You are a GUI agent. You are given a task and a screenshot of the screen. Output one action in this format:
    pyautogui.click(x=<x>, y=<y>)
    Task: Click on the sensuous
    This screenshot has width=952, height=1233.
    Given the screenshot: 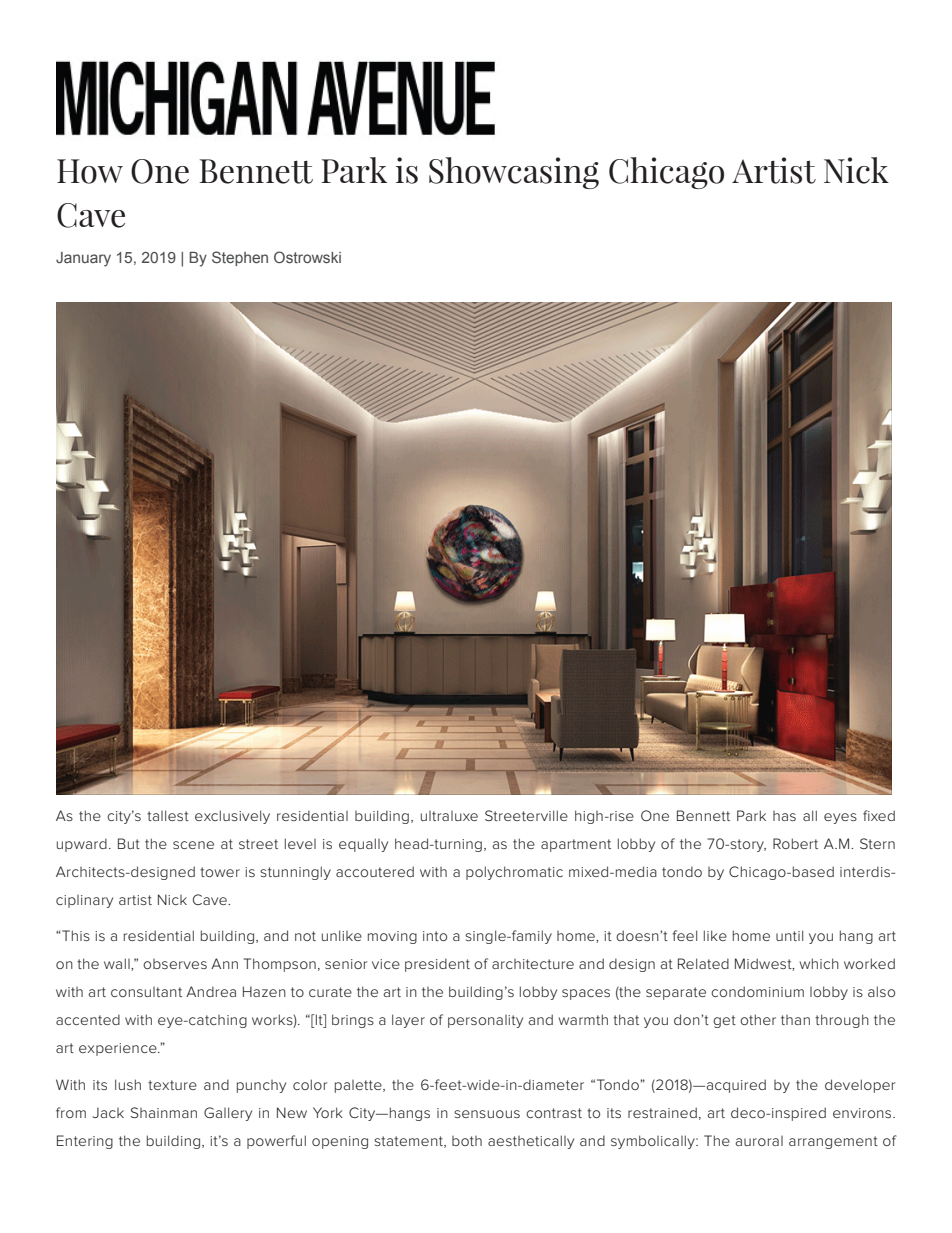 What is the action you would take?
    pyautogui.click(x=487, y=1114)
